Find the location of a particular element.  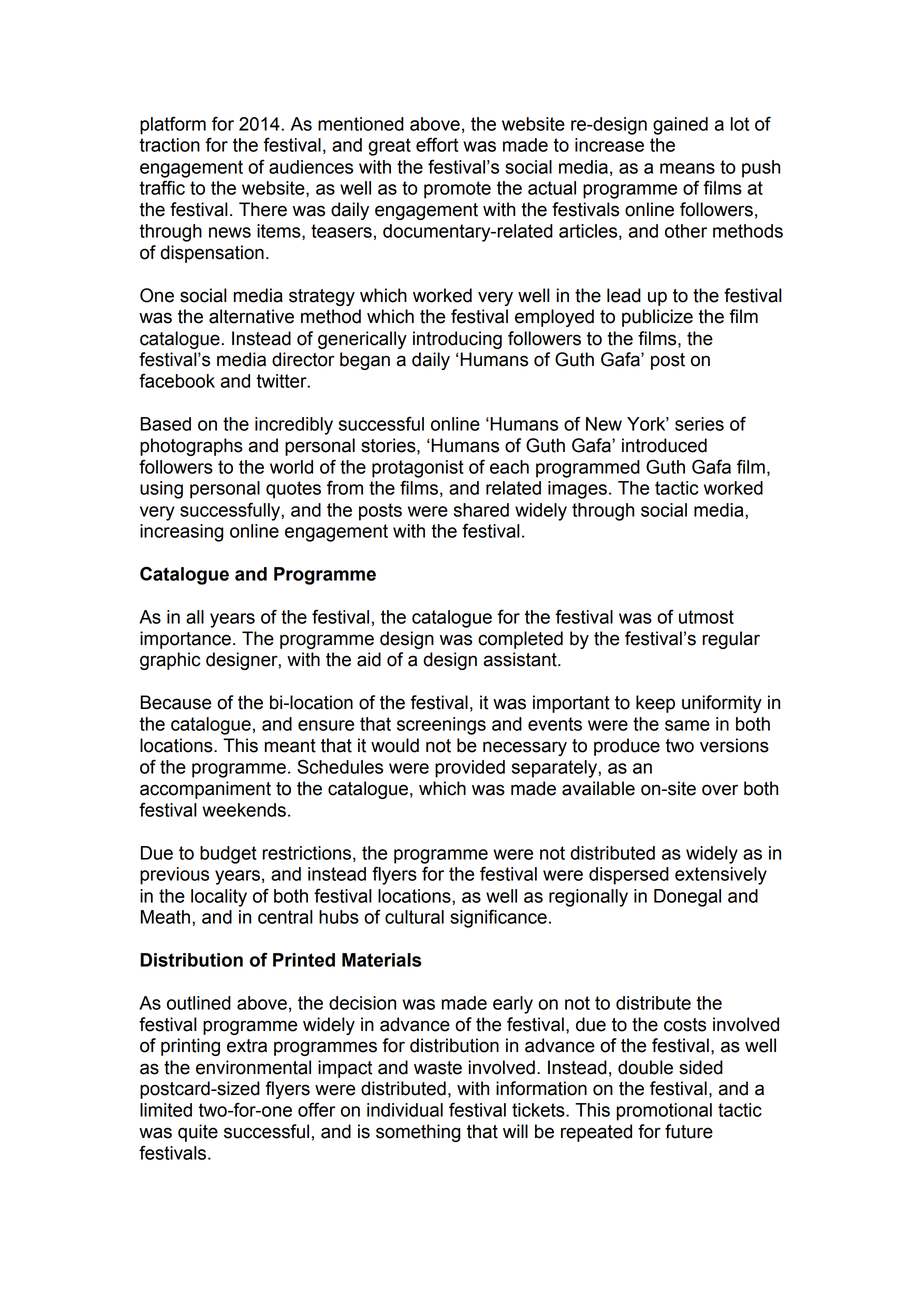

photographs is located at coordinates (191, 447).
